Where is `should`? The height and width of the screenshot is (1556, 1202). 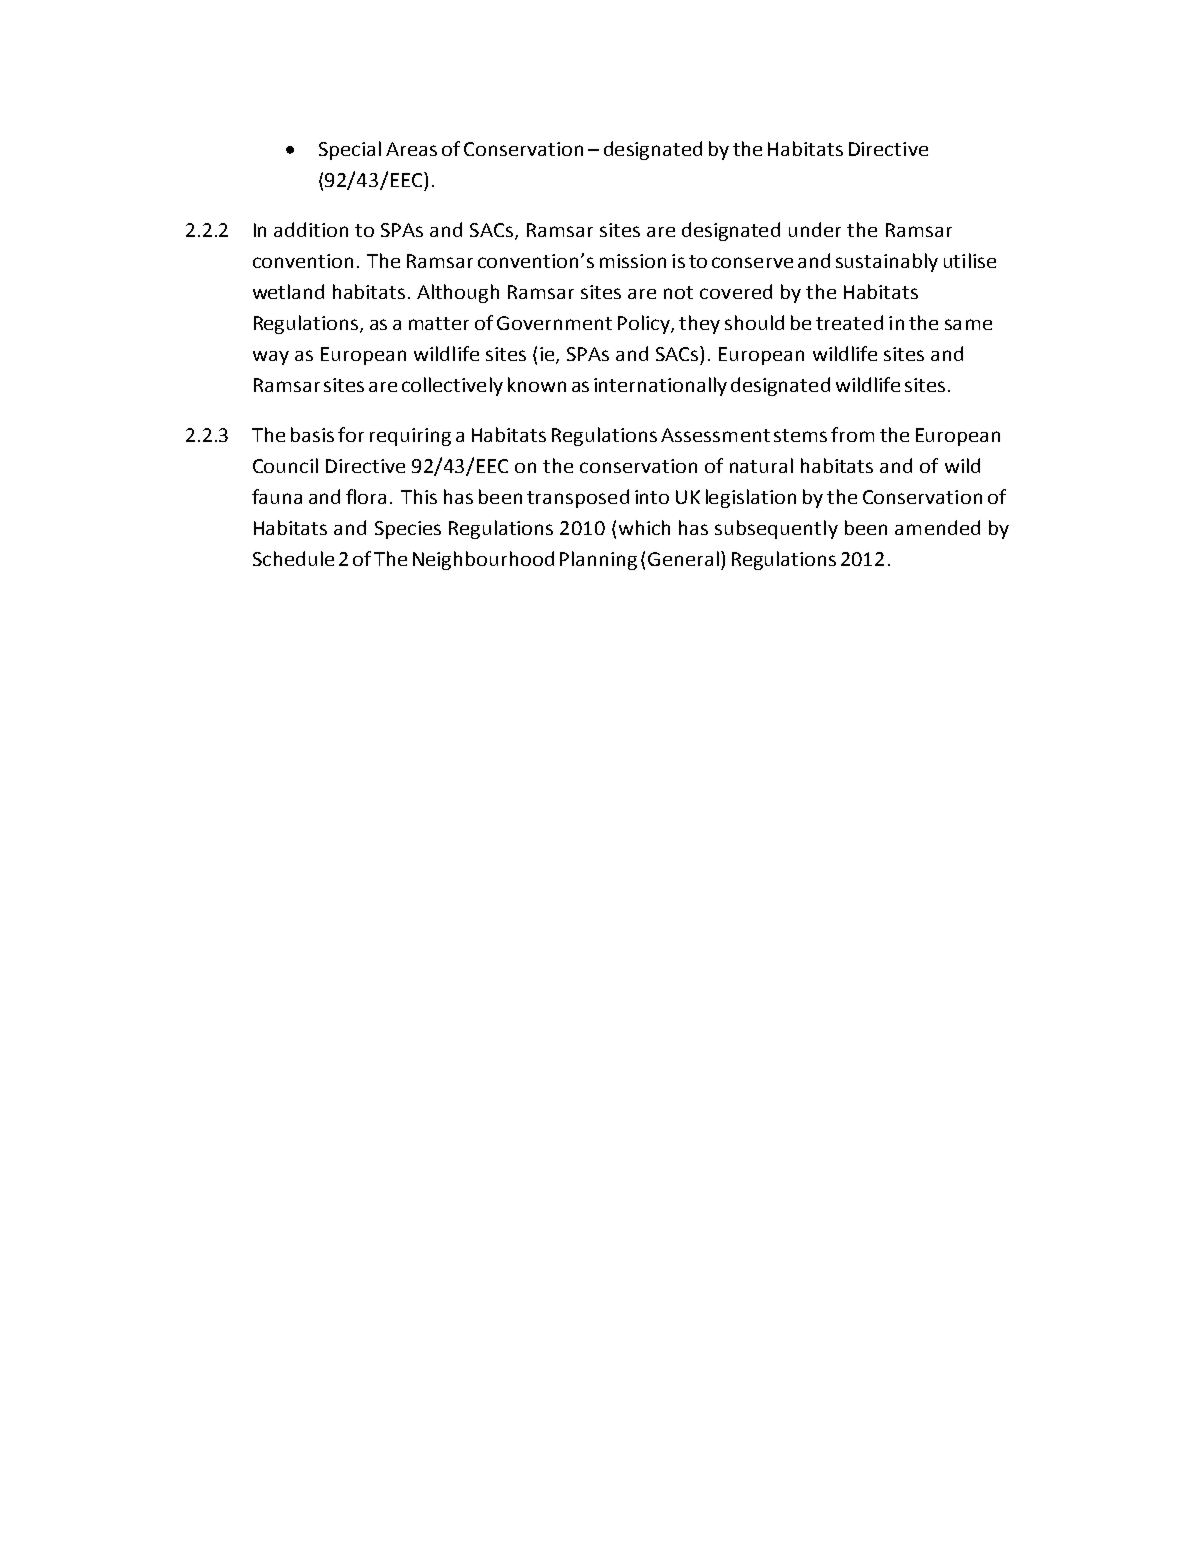
should is located at coordinates (754, 322).
